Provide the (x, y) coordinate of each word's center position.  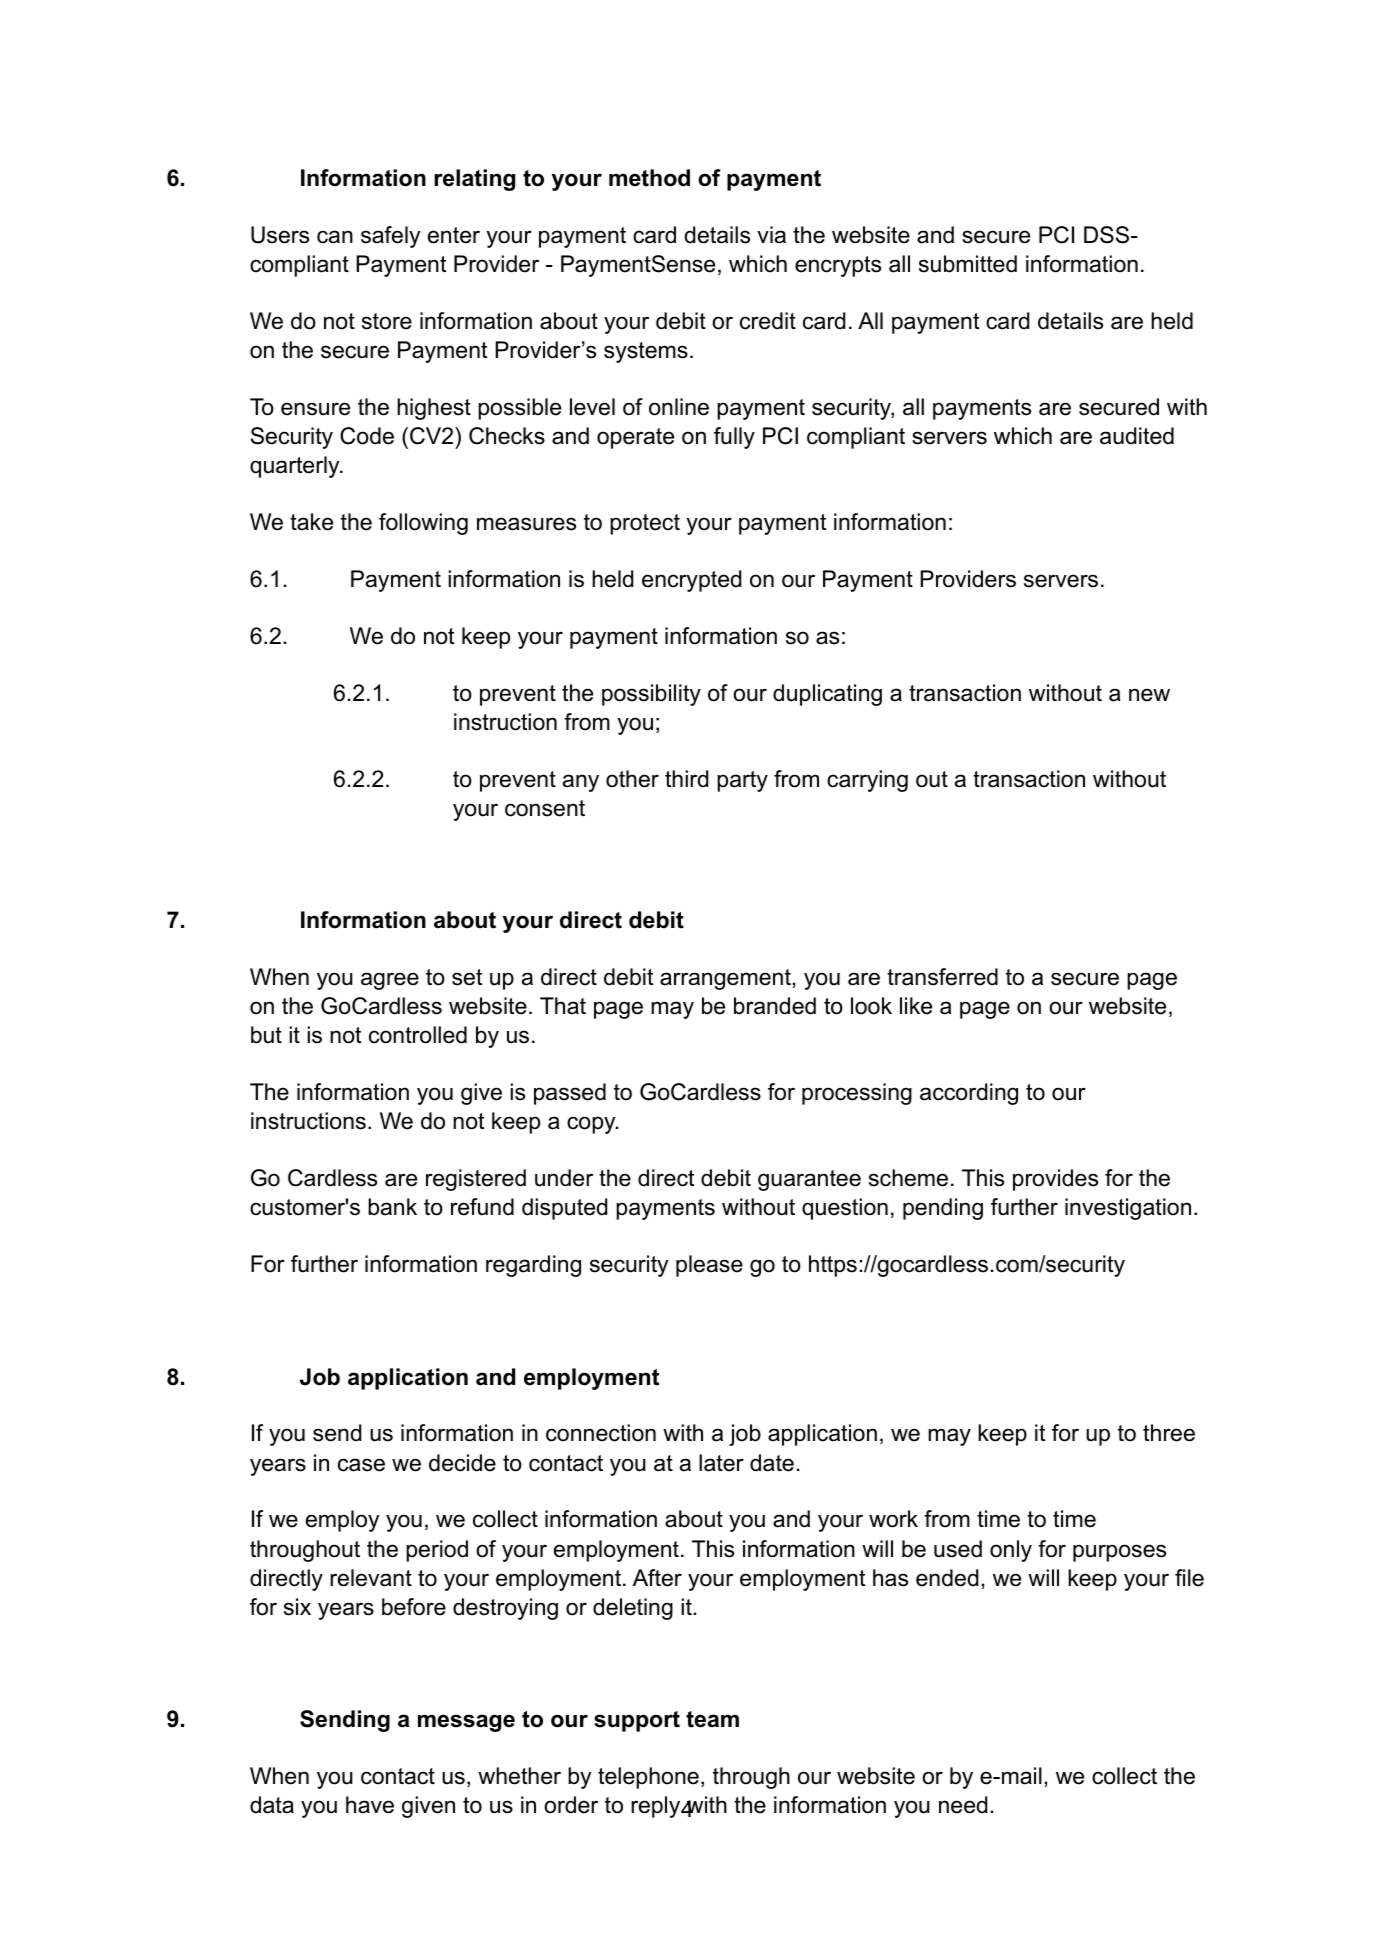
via (771, 235)
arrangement (725, 979)
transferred (942, 977)
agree (390, 981)
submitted (968, 264)
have (370, 1805)
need (963, 1805)
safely (390, 237)
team (712, 1719)
